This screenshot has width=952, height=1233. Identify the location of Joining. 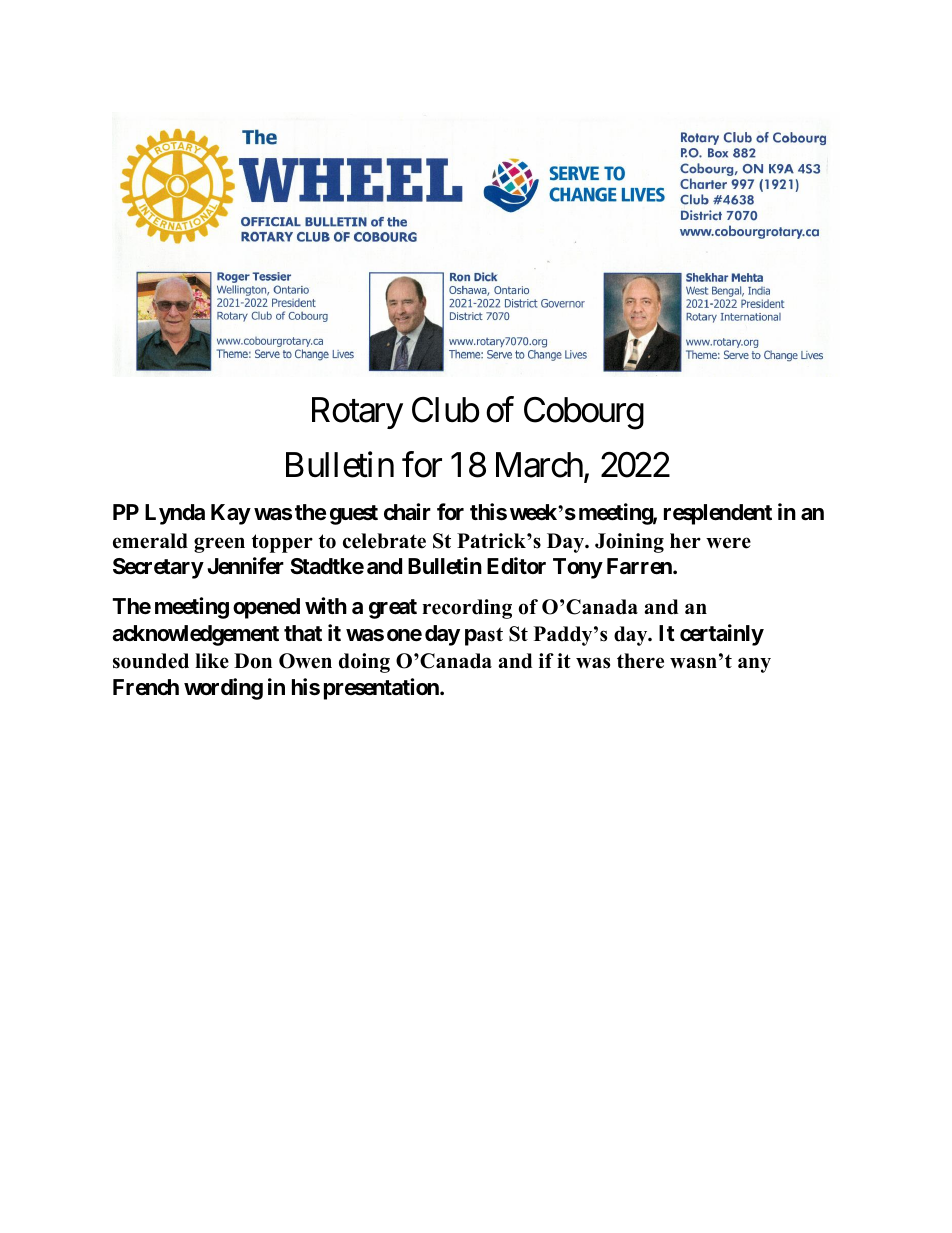
(629, 543).
